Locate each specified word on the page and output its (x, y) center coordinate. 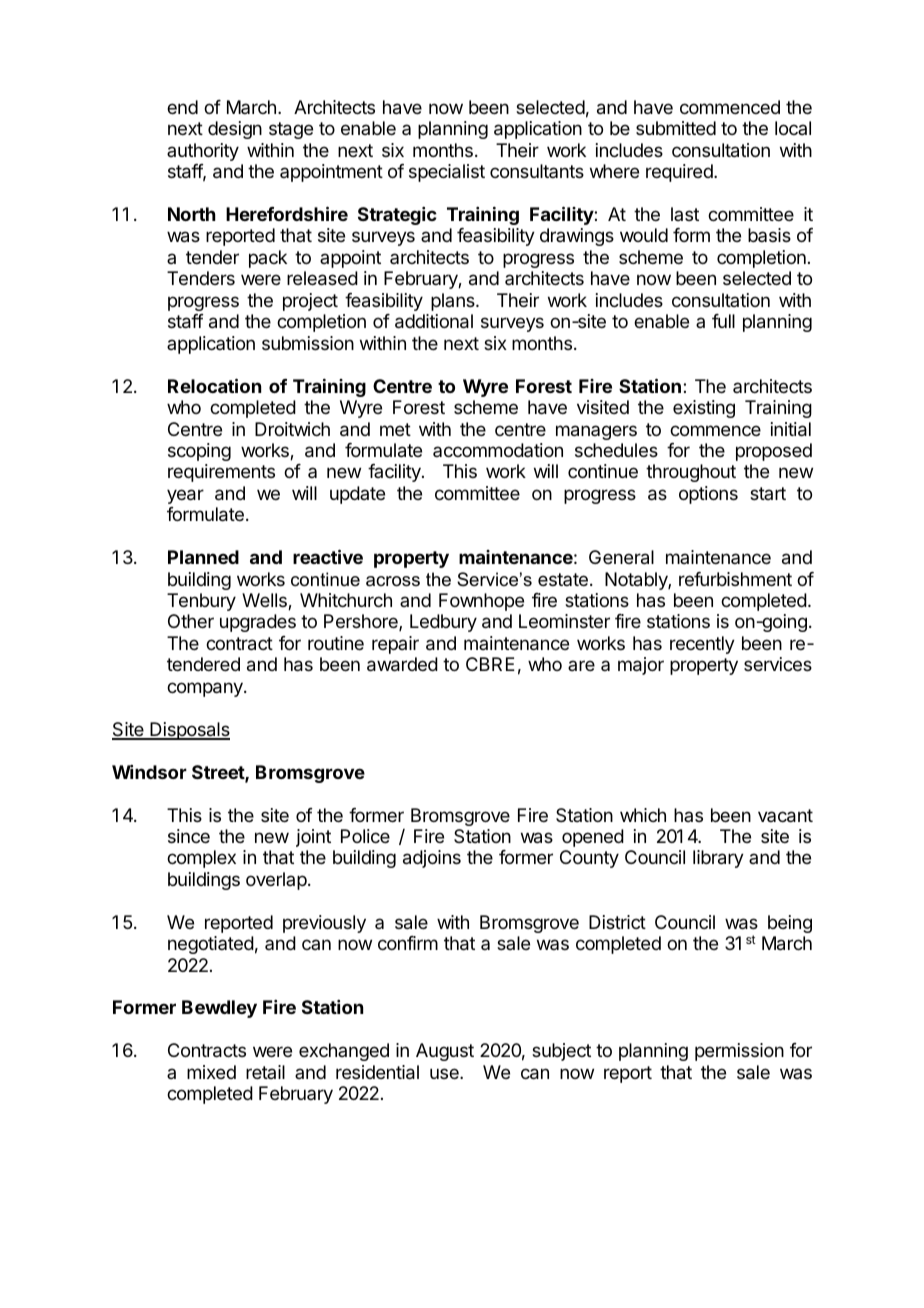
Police (365, 836)
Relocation (214, 385)
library (718, 859)
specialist (447, 173)
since (189, 836)
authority (203, 152)
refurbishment (735, 579)
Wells (265, 601)
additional (434, 321)
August (445, 1052)
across (393, 581)
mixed (211, 1072)
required (680, 173)
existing (704, 409)
